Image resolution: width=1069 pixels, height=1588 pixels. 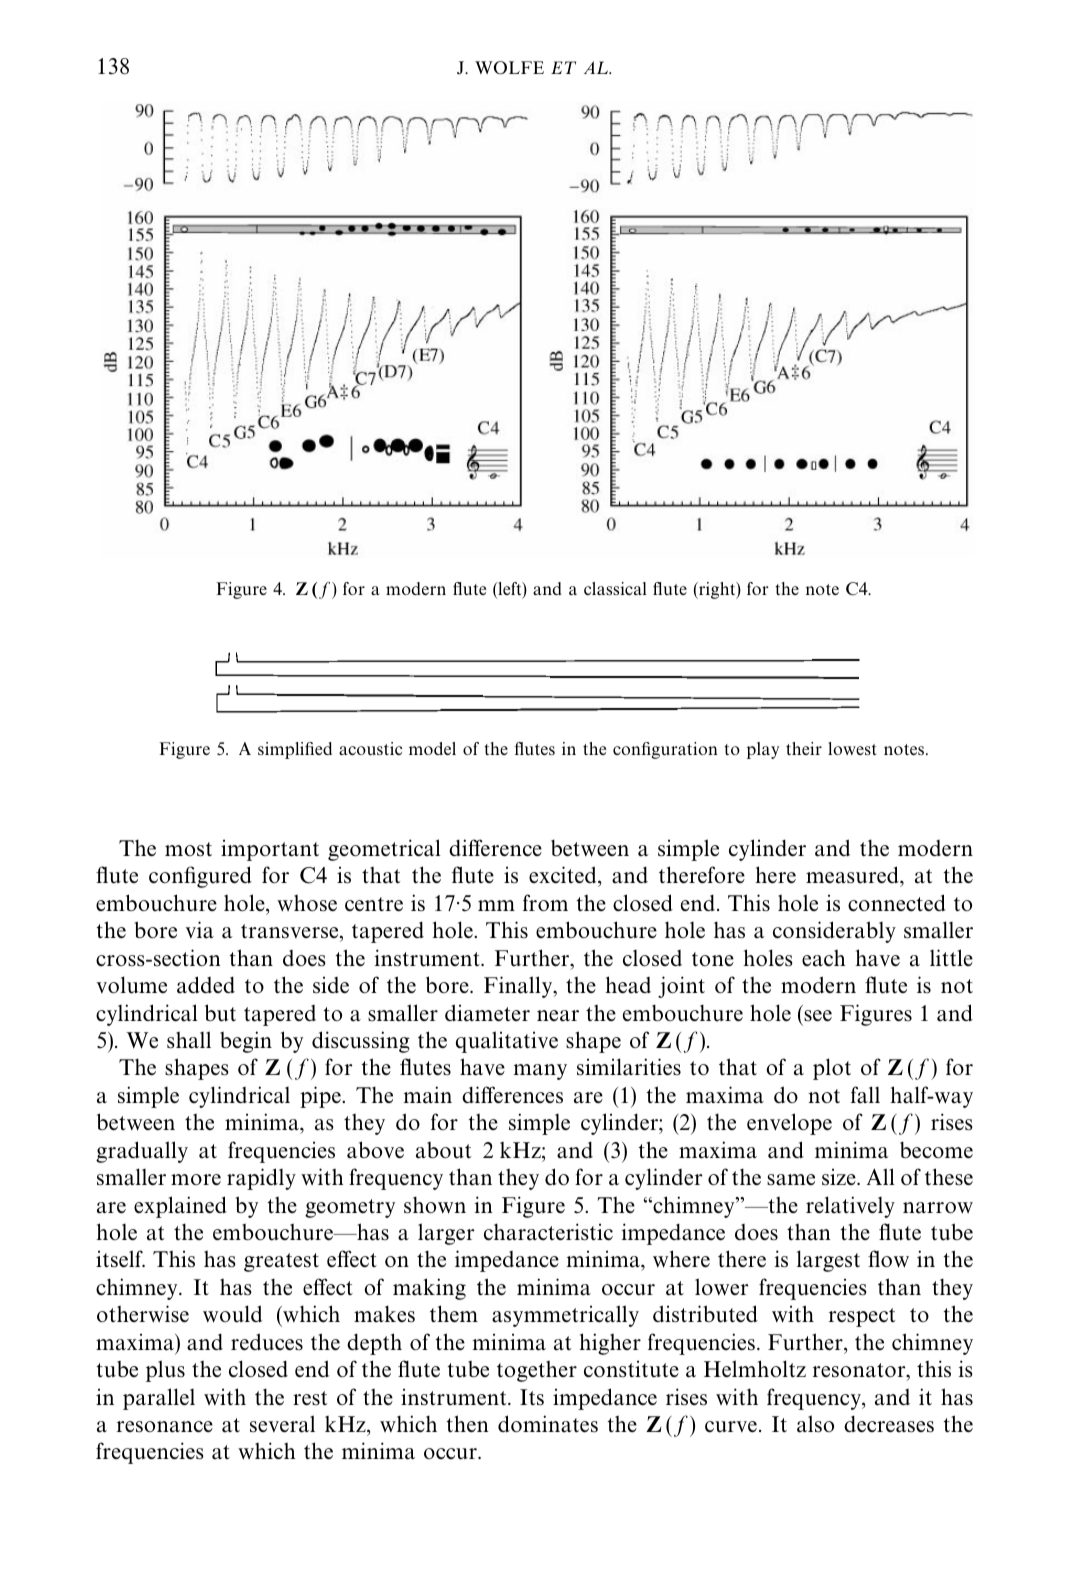 What do you see at coordinates (763, 750) in the screenshot?
I see `play` at bounding box center [763, 750].
